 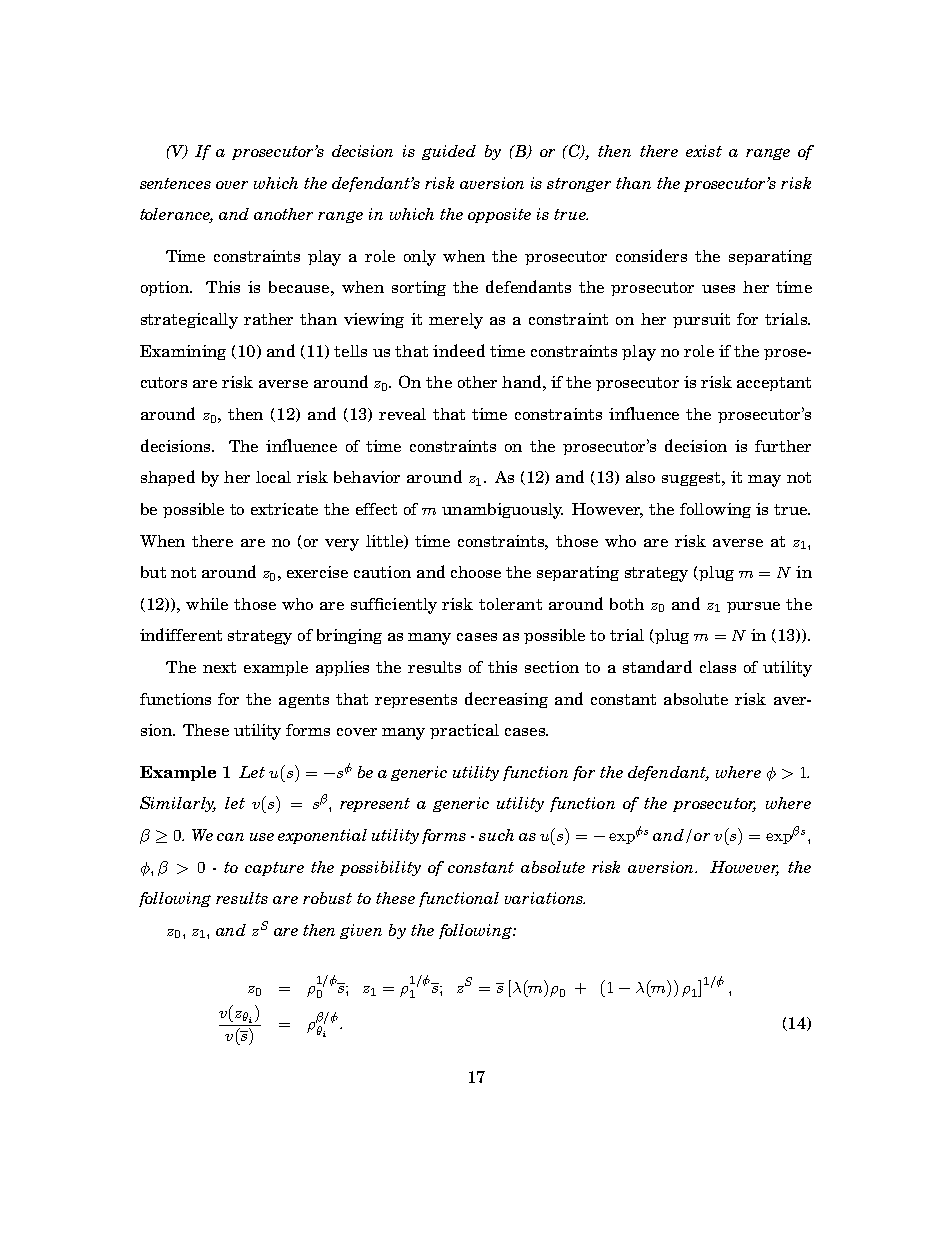 What do you see at coordinates (402, 414) in the image?
I see `reveal` at bounding box center [402, 414].
